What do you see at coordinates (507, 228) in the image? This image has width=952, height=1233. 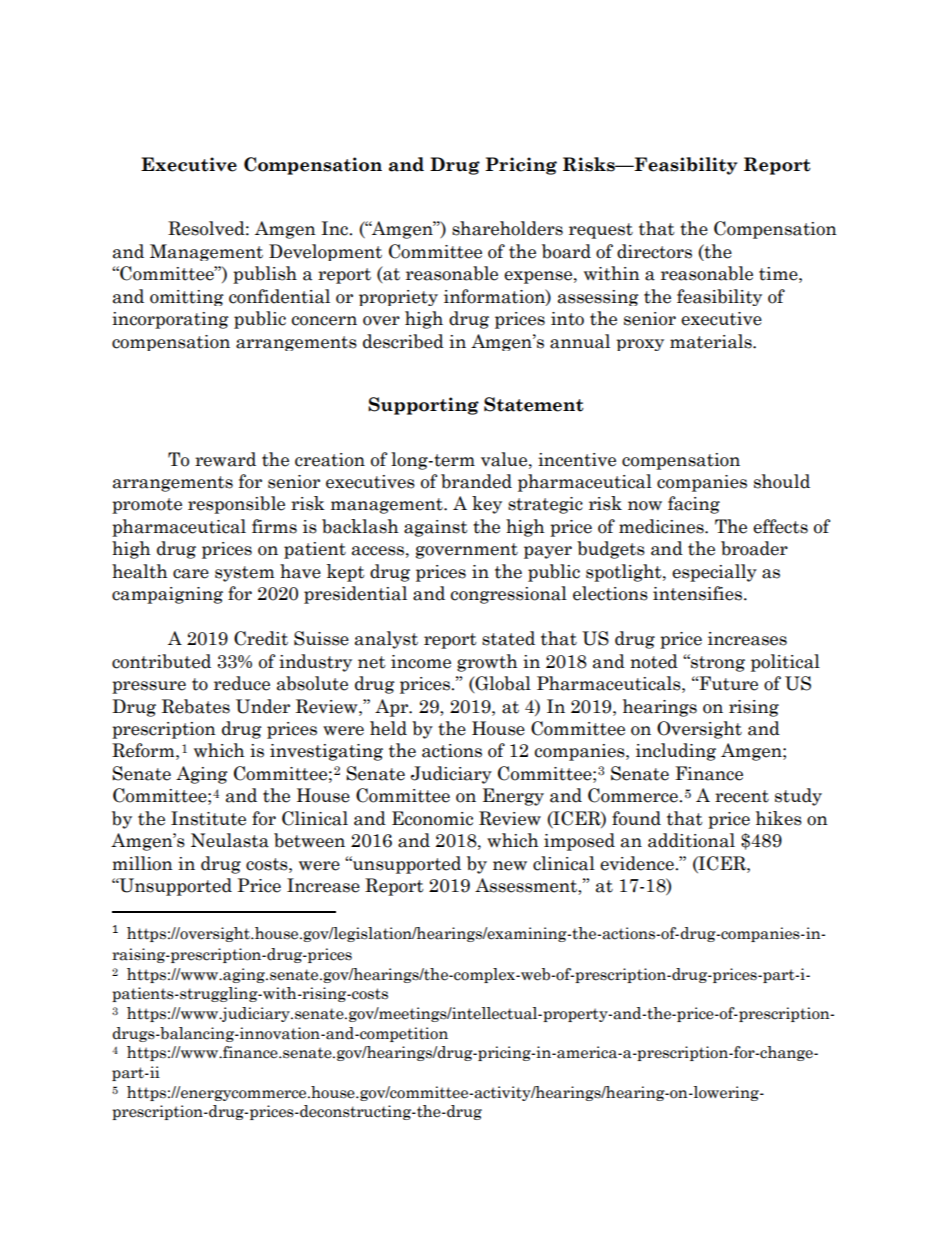 I see `shareholders` at bounding box center [507, 228].
